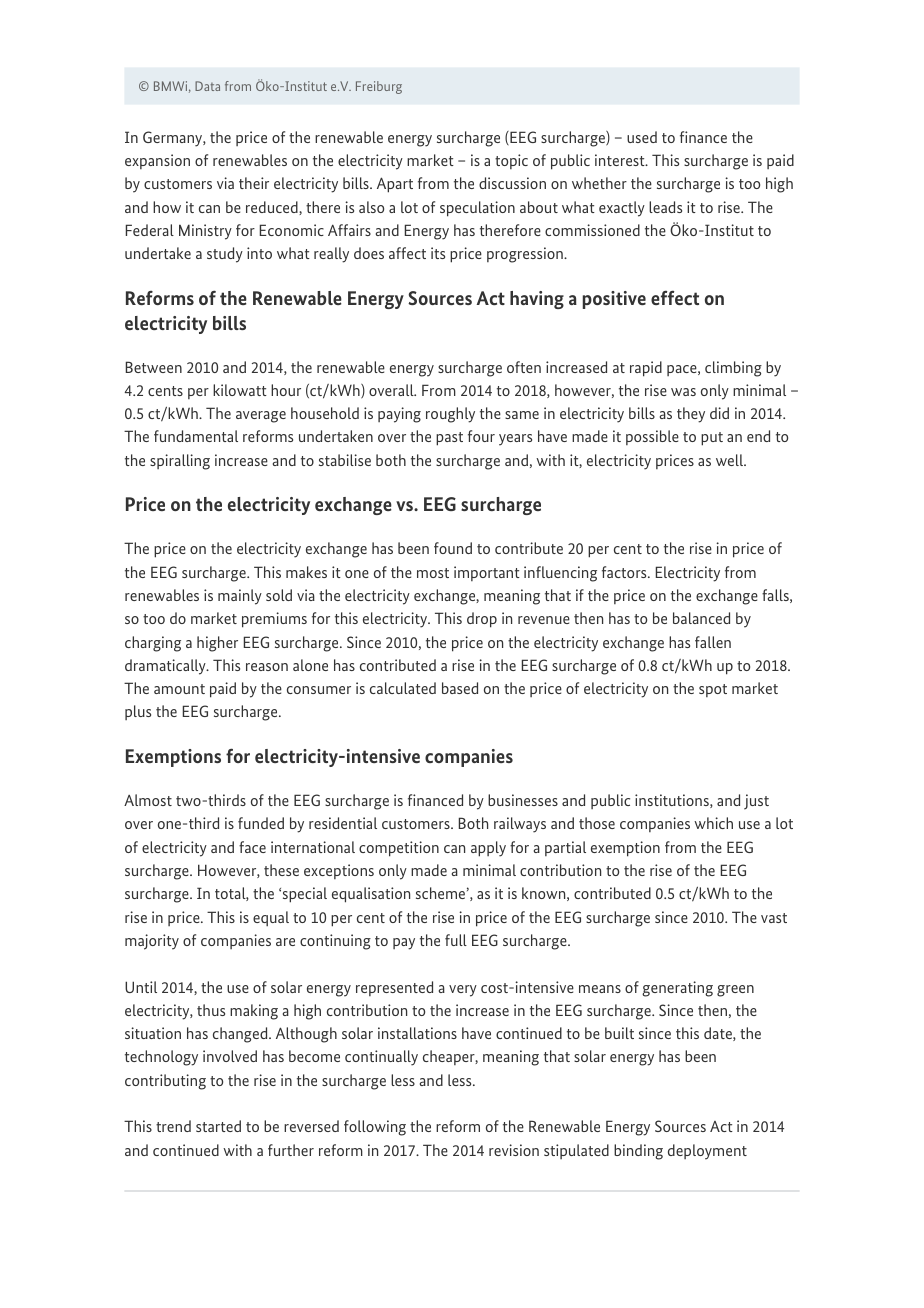 This screenshot has width=924, height=1308. What do you see at coordinates (713, 823) in the screenshot?
I see `which` at bounding box center [713, 823].
